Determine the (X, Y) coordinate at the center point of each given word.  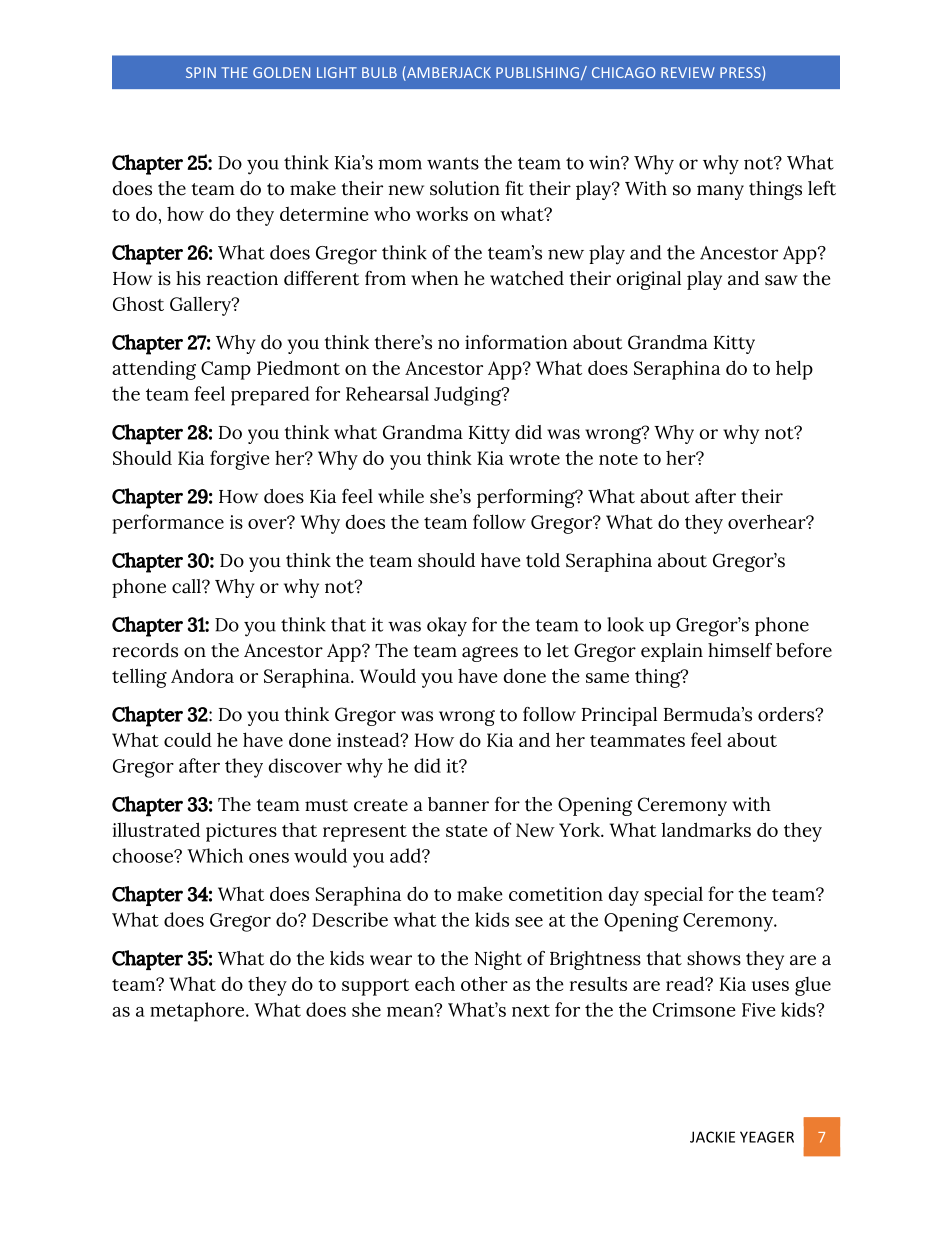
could (188, 739)
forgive (240, 460)
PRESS (741, 73)
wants (453, 163)
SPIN (201, 72)
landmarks (706, 829)
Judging (469, 396)
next (531, 1010)
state (467, 831)
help (794, 370)
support (375, 987)
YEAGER (767, 1137)
